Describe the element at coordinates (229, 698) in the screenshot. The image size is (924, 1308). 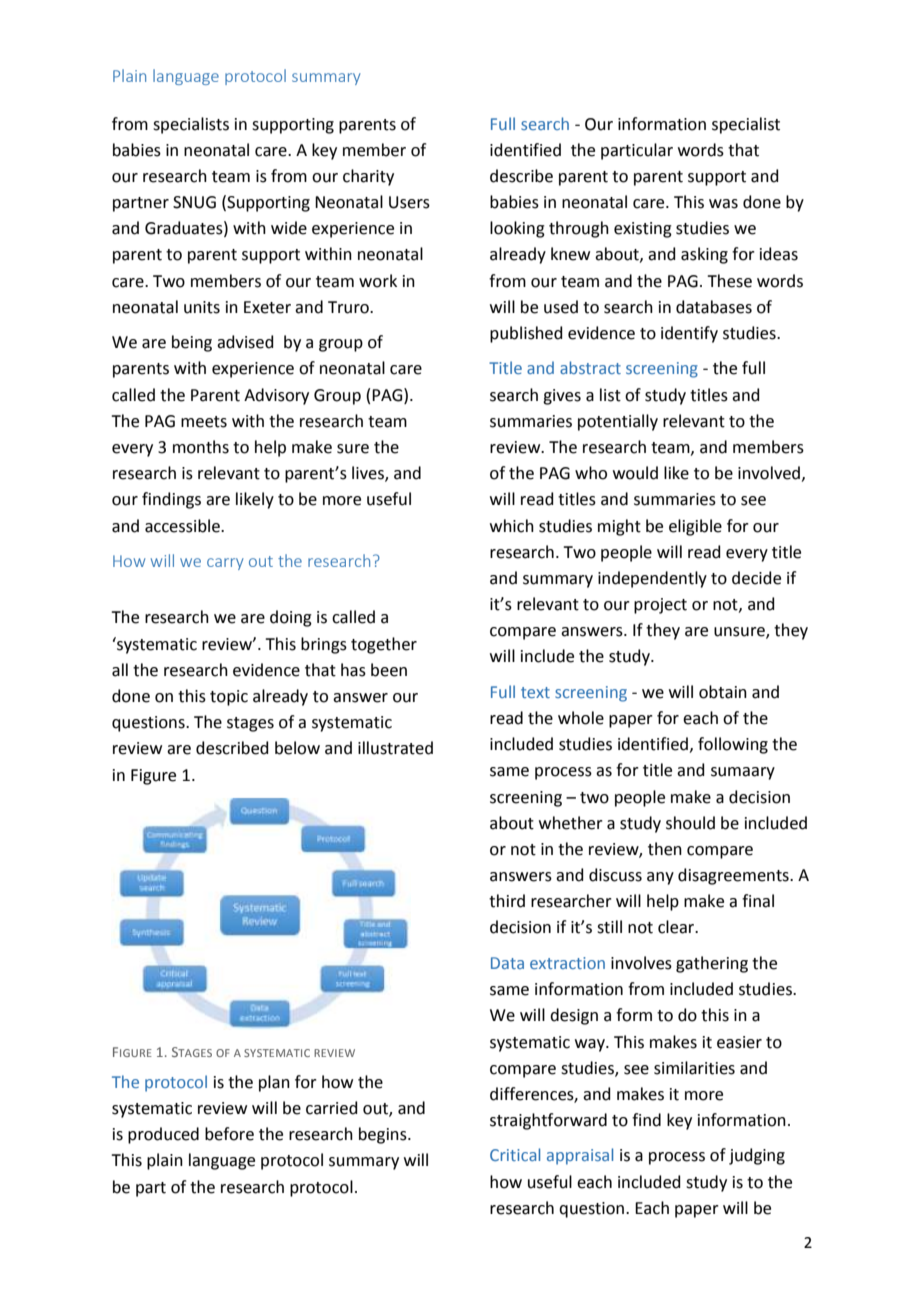
I see `topic` at that location.
